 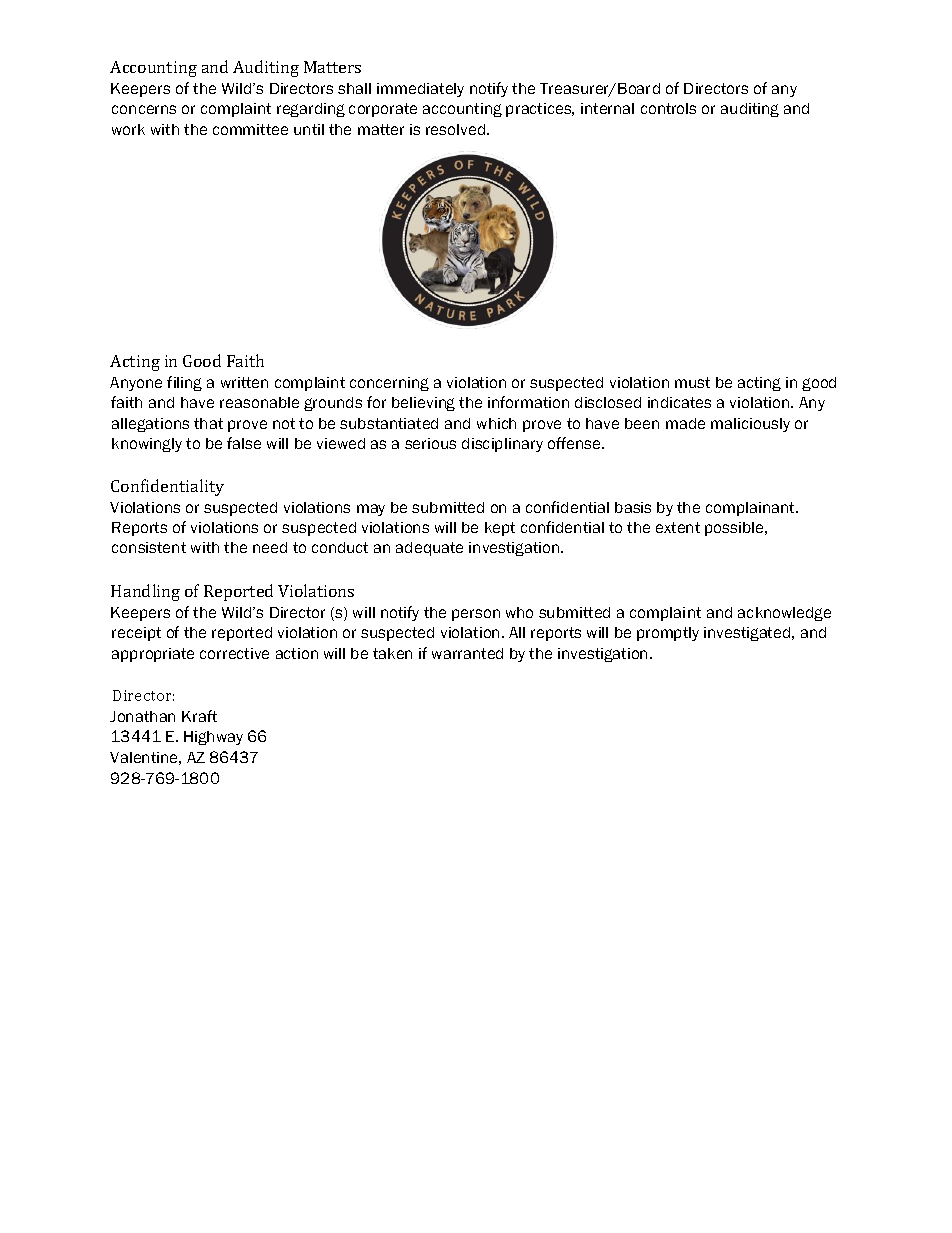 I want to click on adequate, so click(x=429, y=549).
